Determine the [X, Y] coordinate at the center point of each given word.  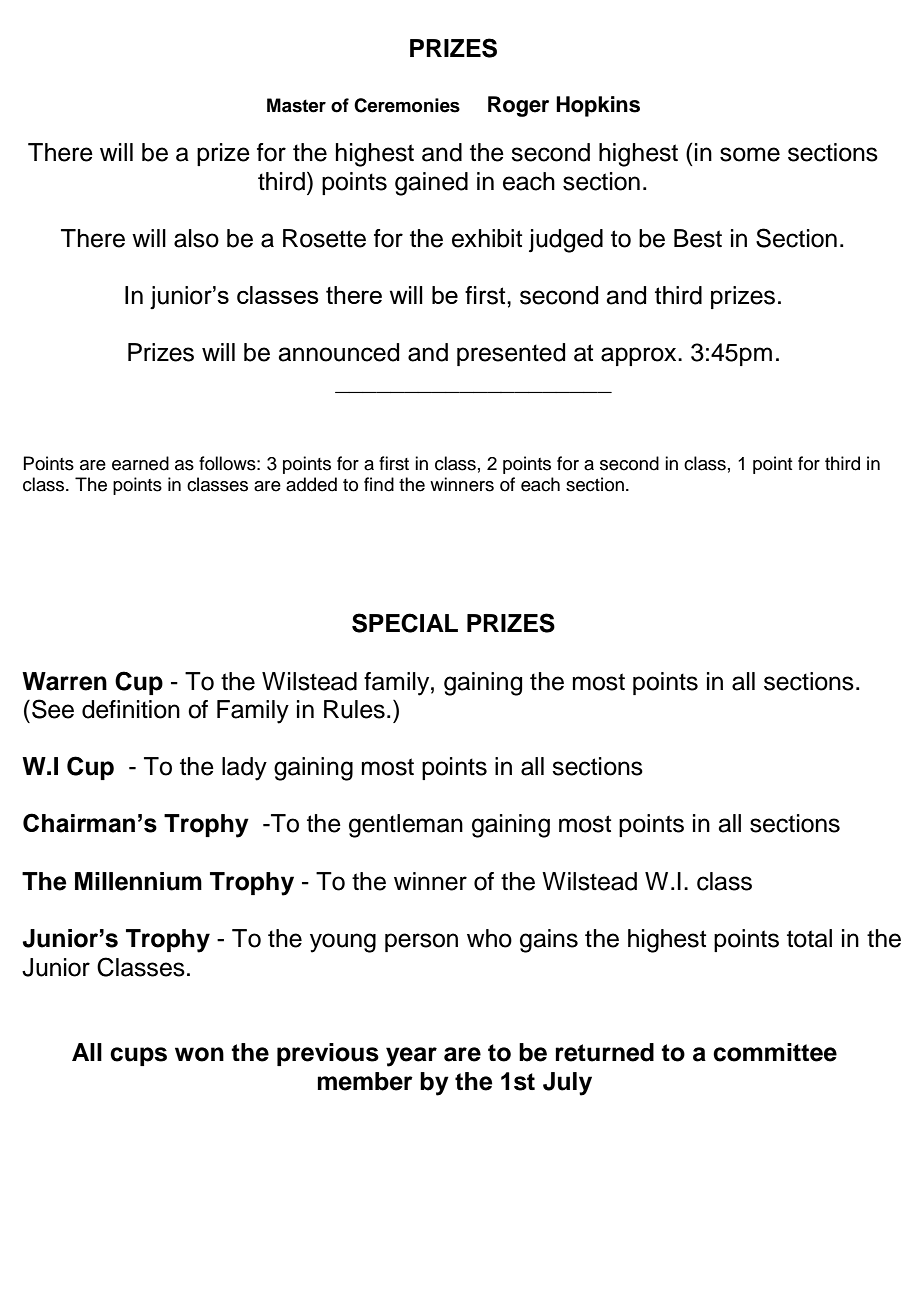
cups [138, 1056]
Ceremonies [407, 105]
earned [140, 463]
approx [640, 356]
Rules [354, 709]
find [379, 484]
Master [296, 105]
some [750, 154]
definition [131, 709]
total [809, 938]
